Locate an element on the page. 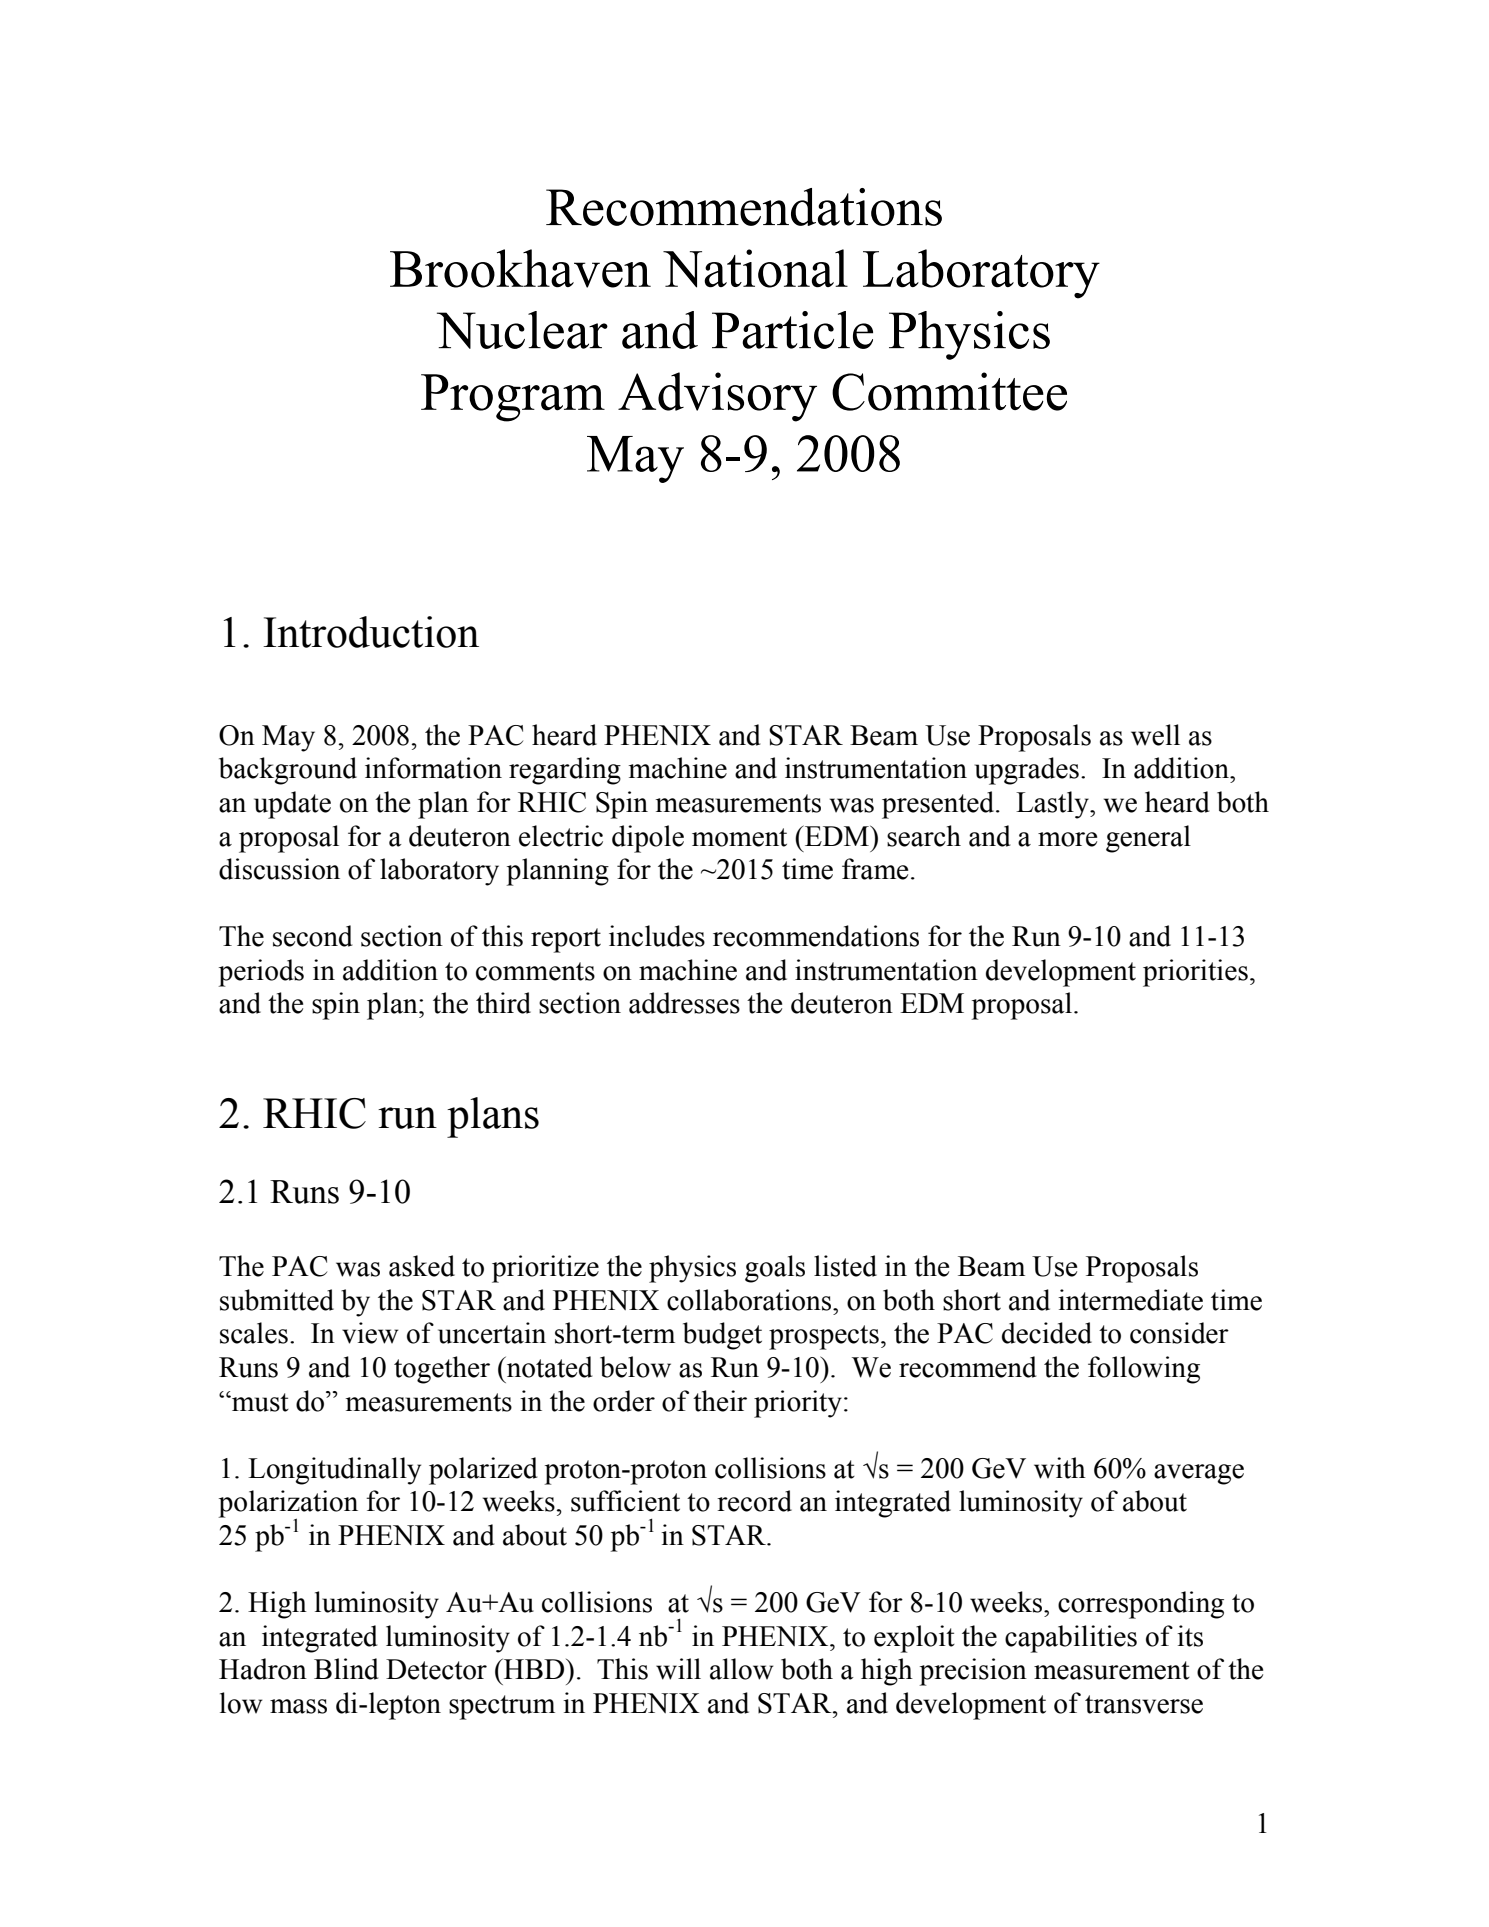  Blind is located at coordinates (346, 1669).
